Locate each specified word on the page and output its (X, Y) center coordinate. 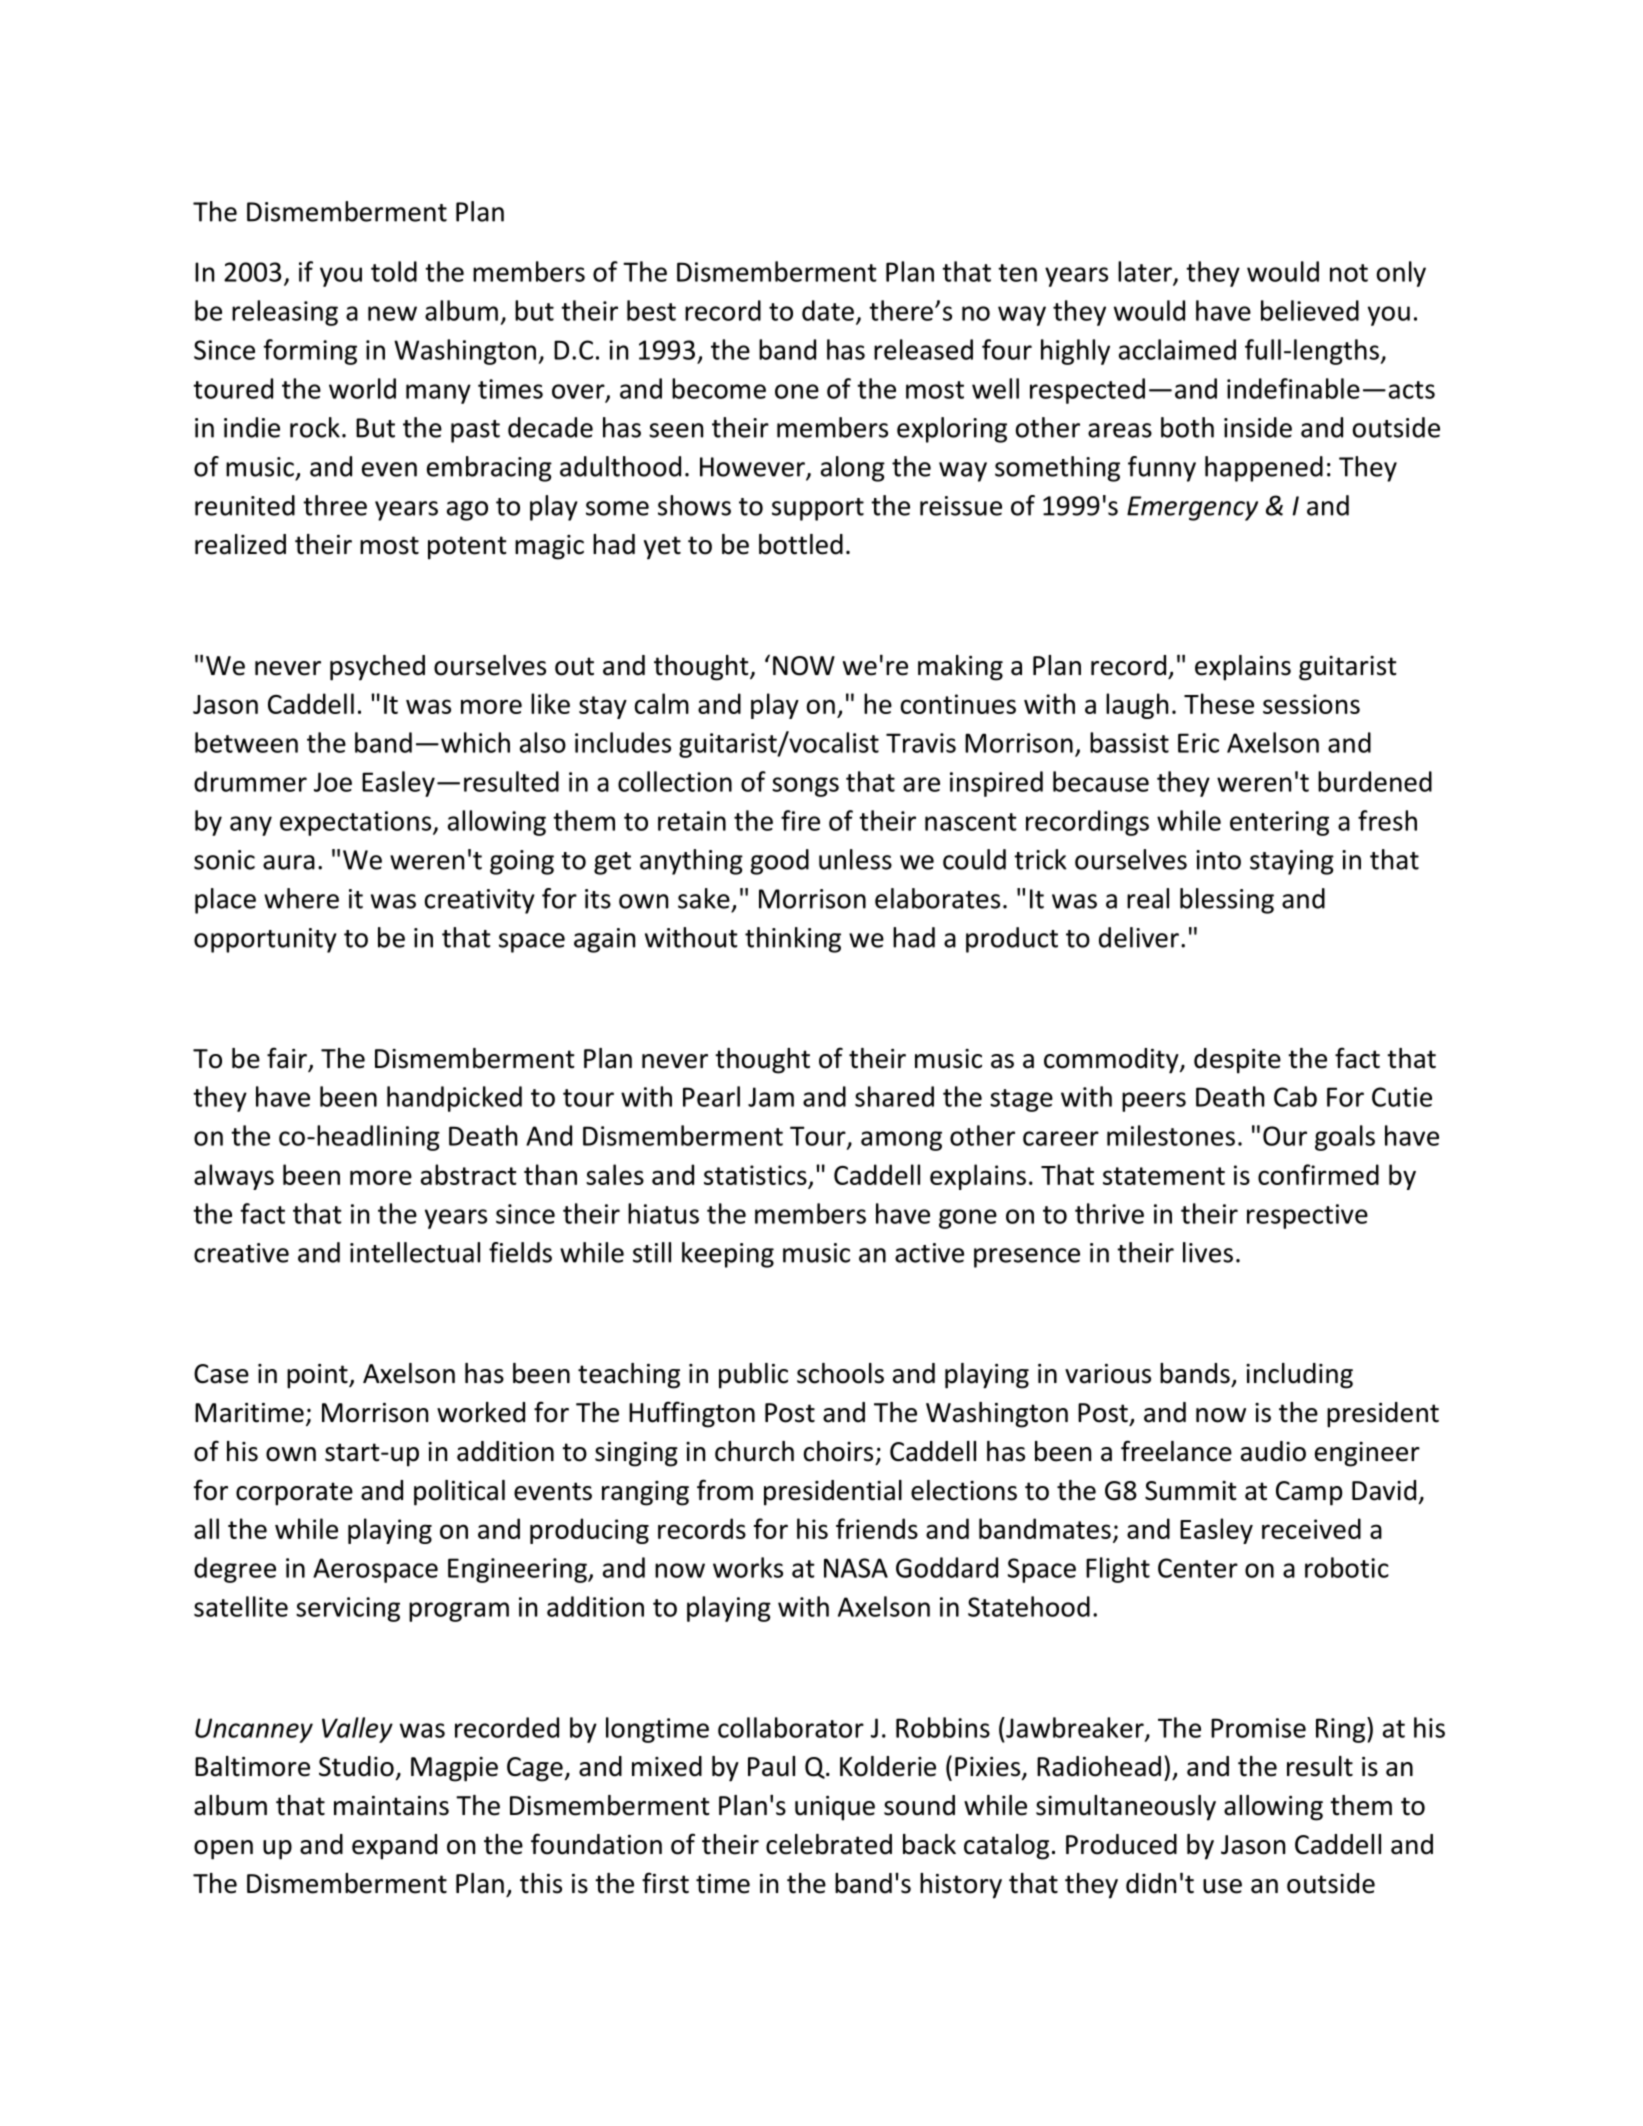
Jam (771, 1097)
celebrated (829, 1844)
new (392, 313)
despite (1237, 1061)
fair (288, 1059)
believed (1310, 310)
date (828, 310)
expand (394, 1847)
